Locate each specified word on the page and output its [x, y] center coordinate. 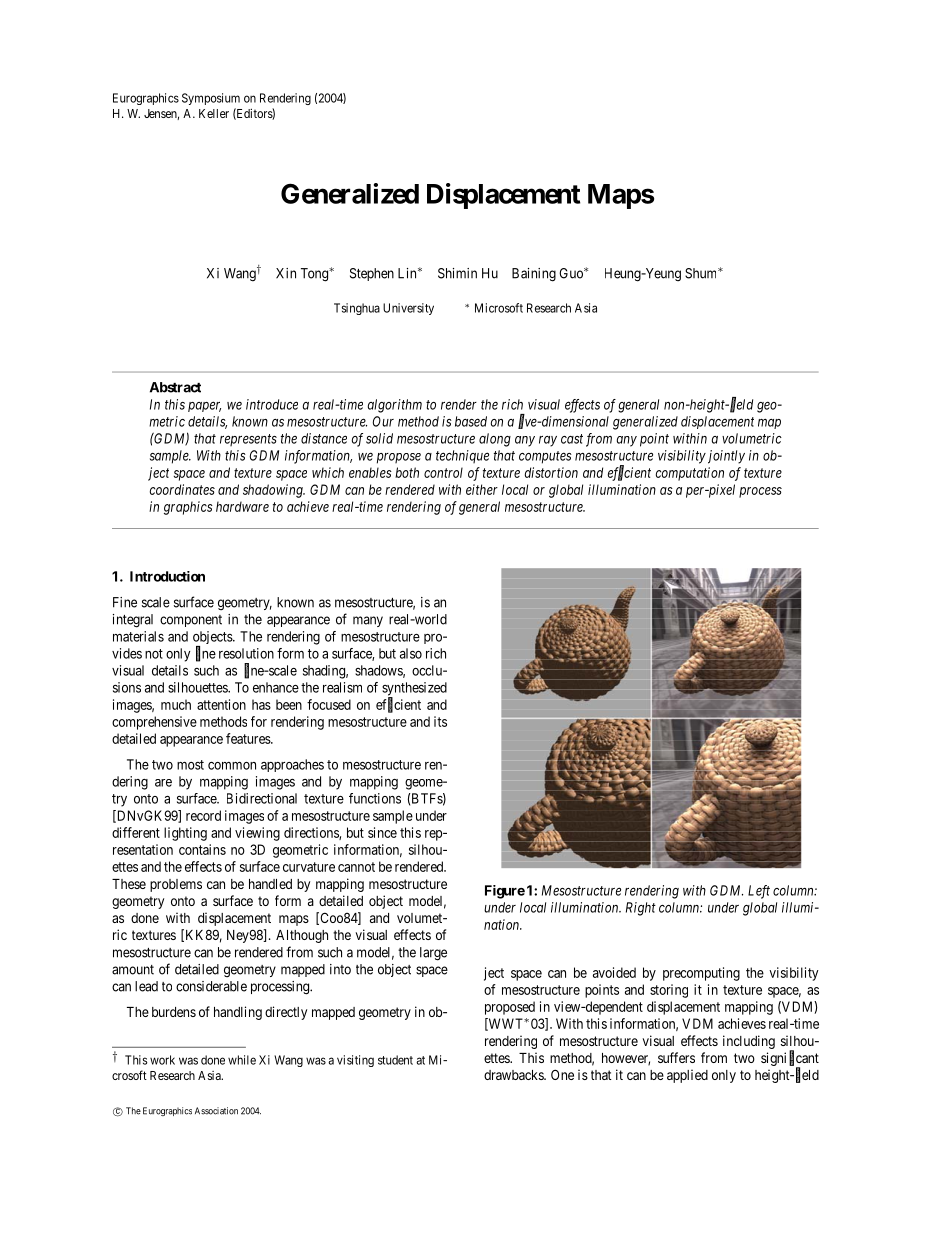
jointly [726, 457]
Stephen [372, 274]
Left [759, 892]
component [191, 621]
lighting [185, 834]
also [411, 653]
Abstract [175, 387]
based [471, 421]
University [408, 309]
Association [216, 1111]
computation [690, 474]
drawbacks [514, 1075]
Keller [214, 113]
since [382, 832]
